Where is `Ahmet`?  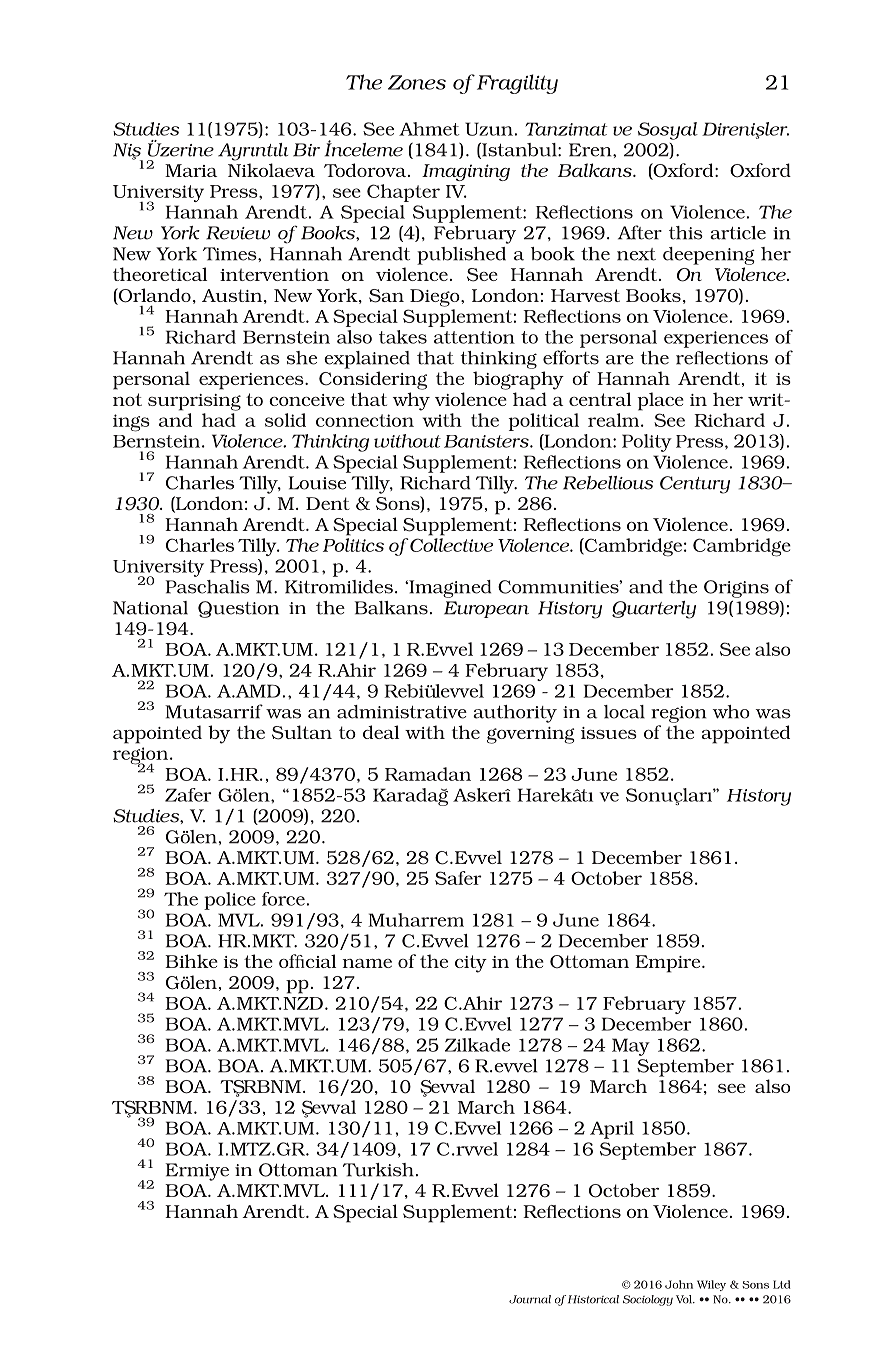 Ahmet is located at coordinates (429, 129).
